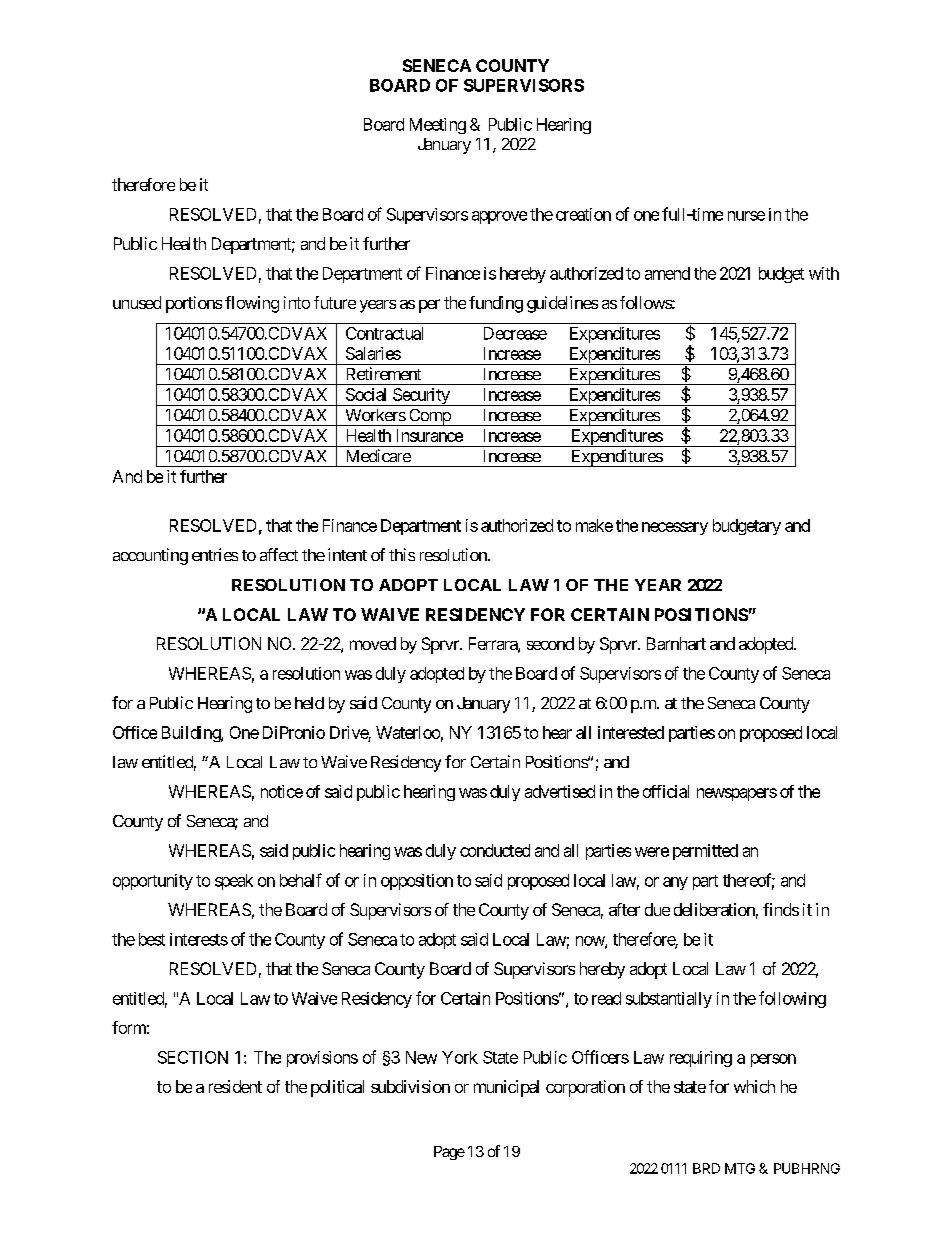 The width and height of the document is (952, 1233). I want to click on necessary, so click(675, 528).
